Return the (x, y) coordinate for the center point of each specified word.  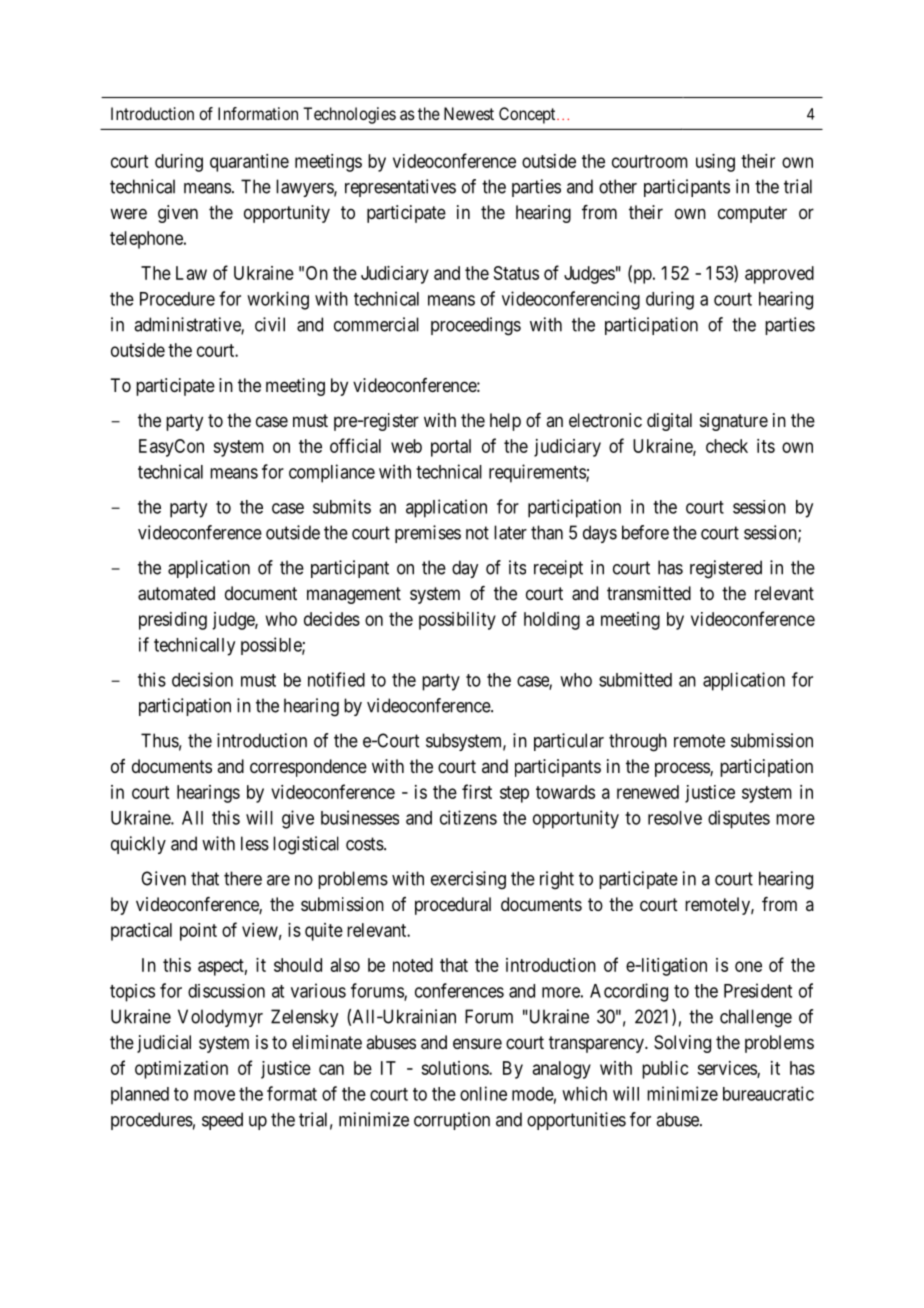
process (683, 769)
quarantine (249, 163)
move (214, 1095)
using (715, 163)
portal (451, 448)
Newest (469, 113)
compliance (332, 473)
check (727, 446)
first (477, 791)
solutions (455, 1068)
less (255, 843)
